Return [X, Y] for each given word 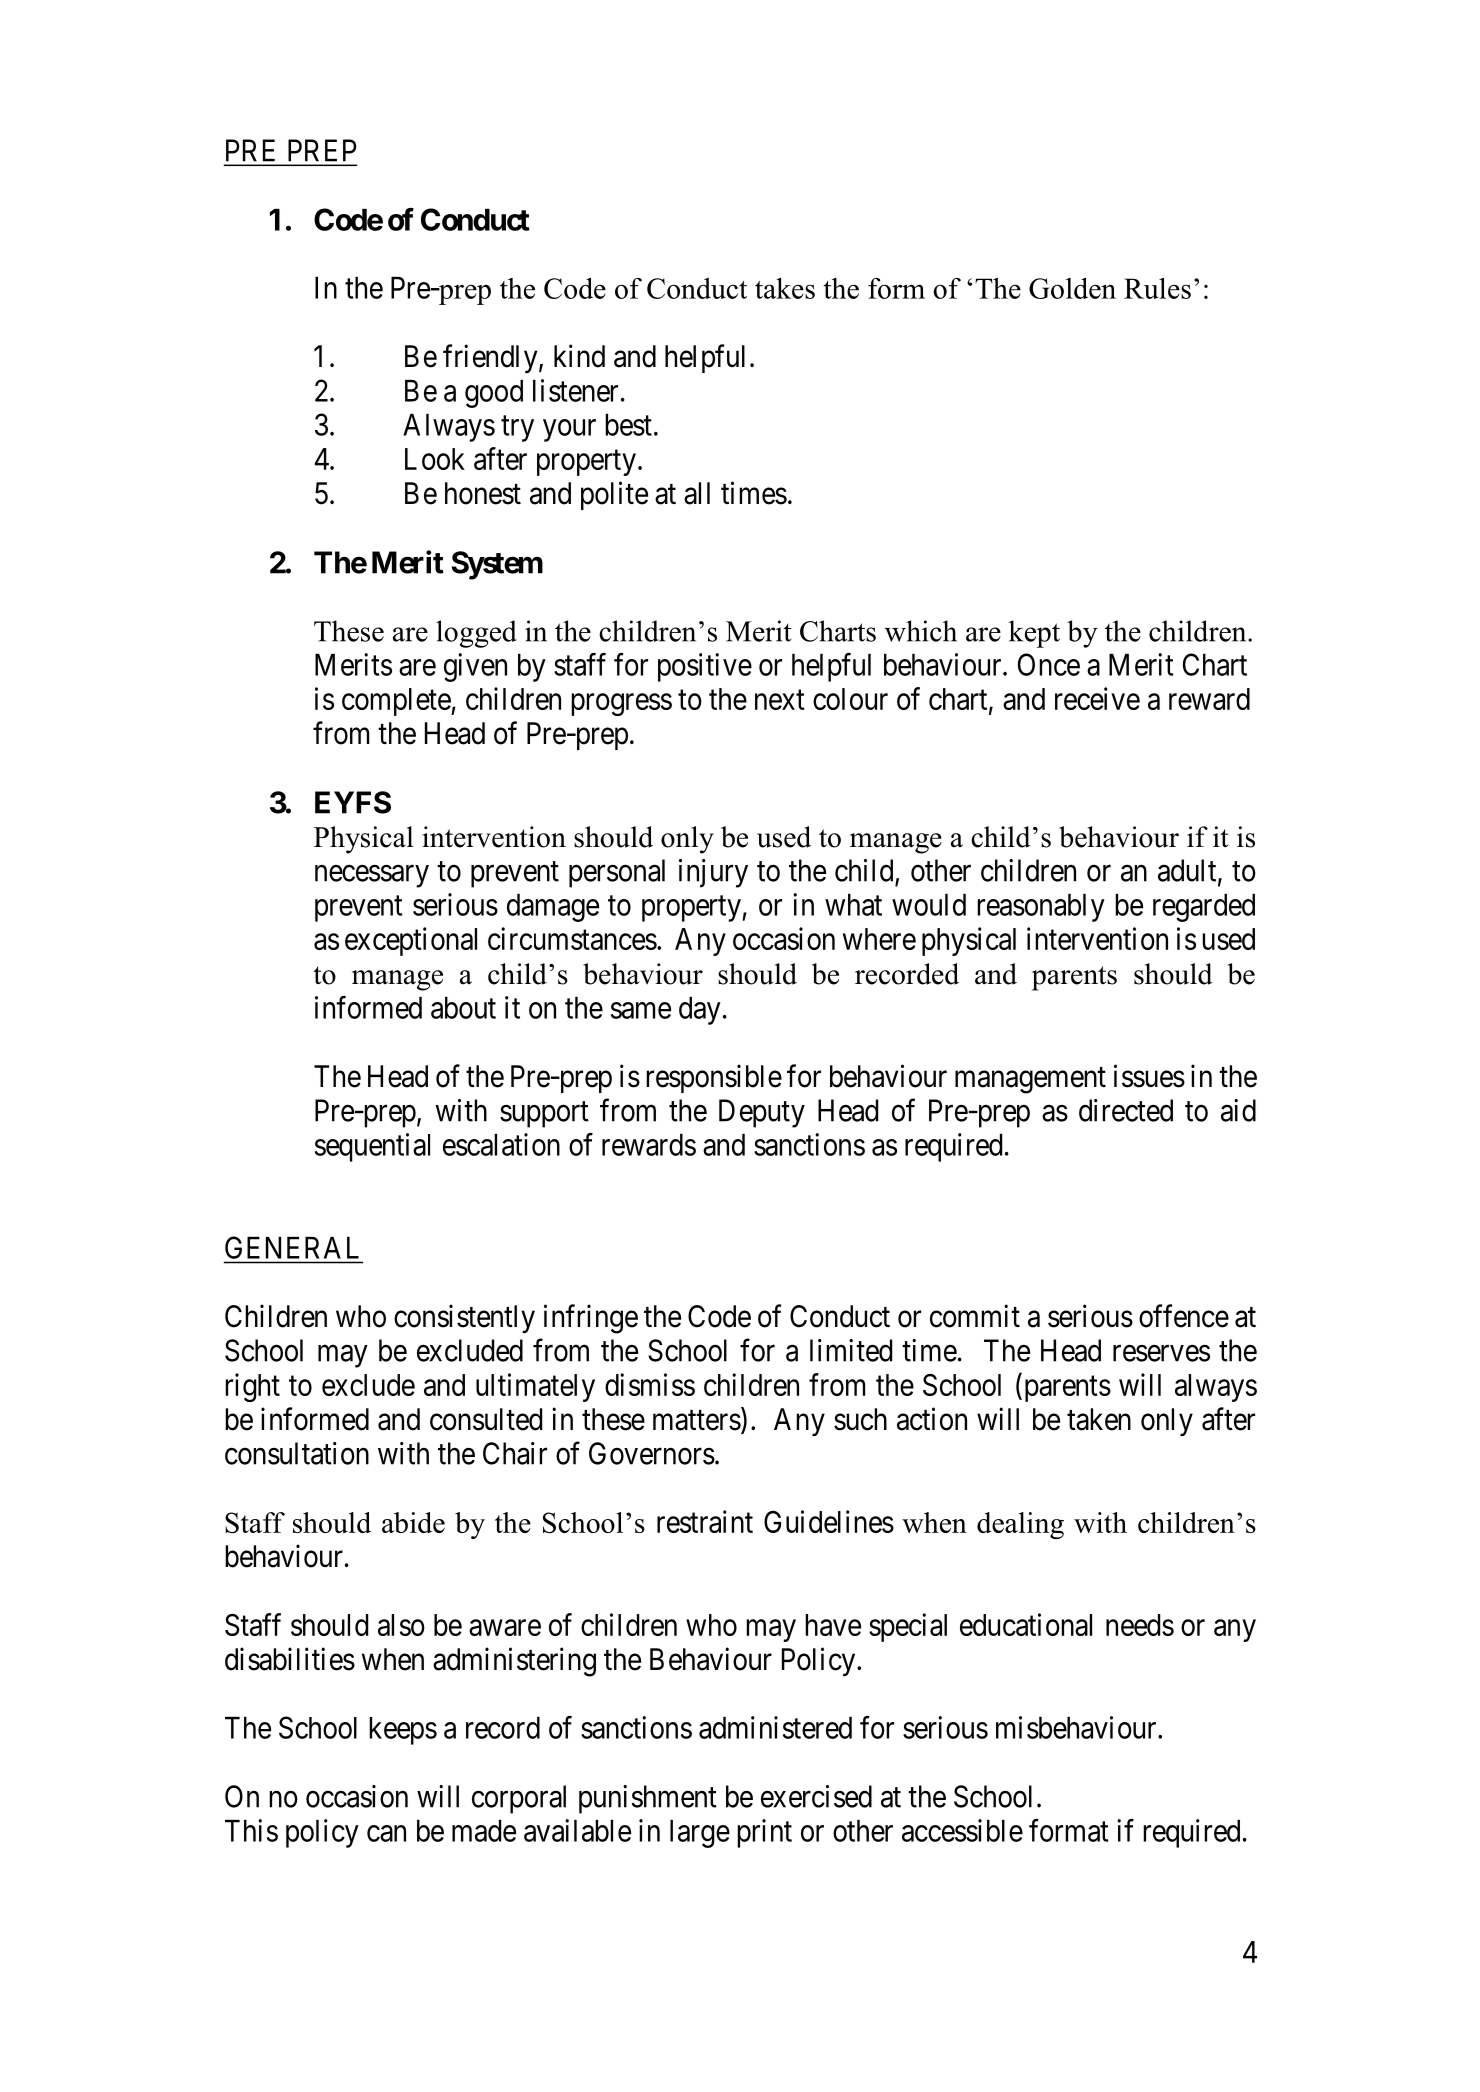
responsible [714, 1078]
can [386, 1833]
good [494, 394]
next [780, 700]
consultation [297, 1453]
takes [785, 288]
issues [1149, 1076]
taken [1099, 1419]
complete [397, 702]
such [860, 1419]
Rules [1157, 288]
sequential [372, 1147]
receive [1097, 698]
